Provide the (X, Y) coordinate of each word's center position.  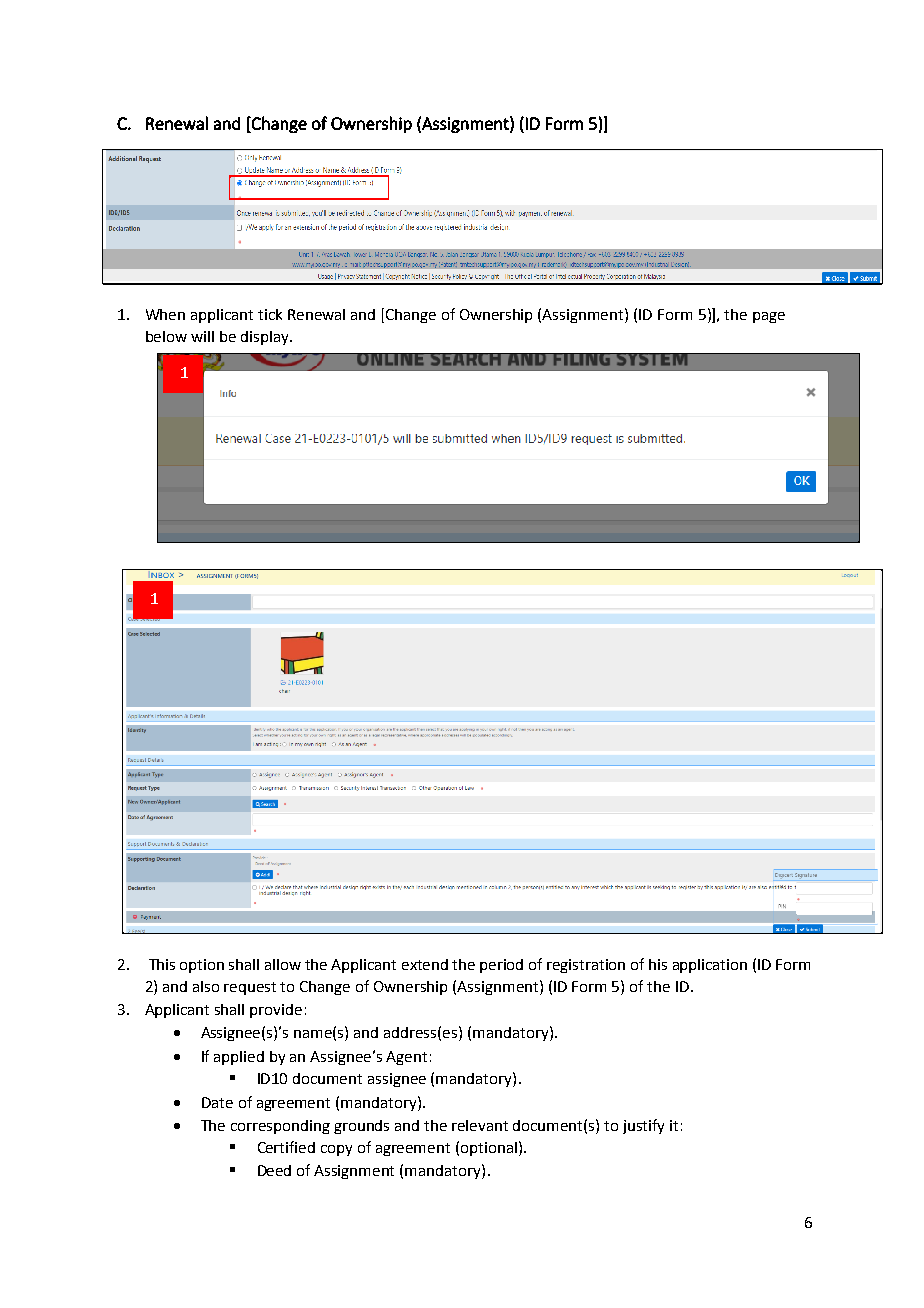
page (769, 317)
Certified (286, 1147)
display (266, 338)
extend (425, 964)
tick (270, 314)
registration (586, 966)
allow (283, 964)
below (166, 336)
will (202, 336)
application (710, 966)
